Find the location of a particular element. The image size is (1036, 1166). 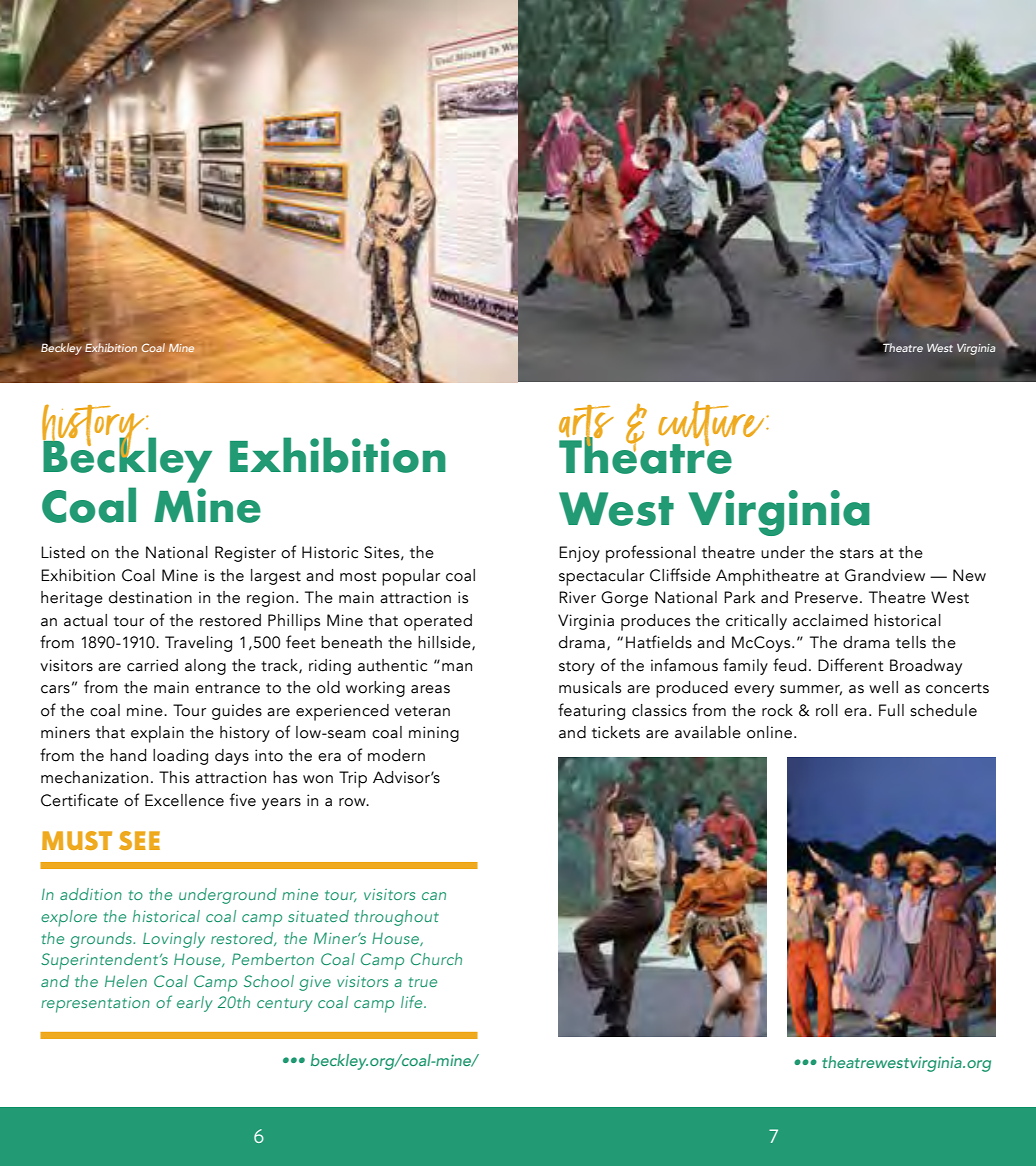

Preserve is located at coordinates (826, 597).
